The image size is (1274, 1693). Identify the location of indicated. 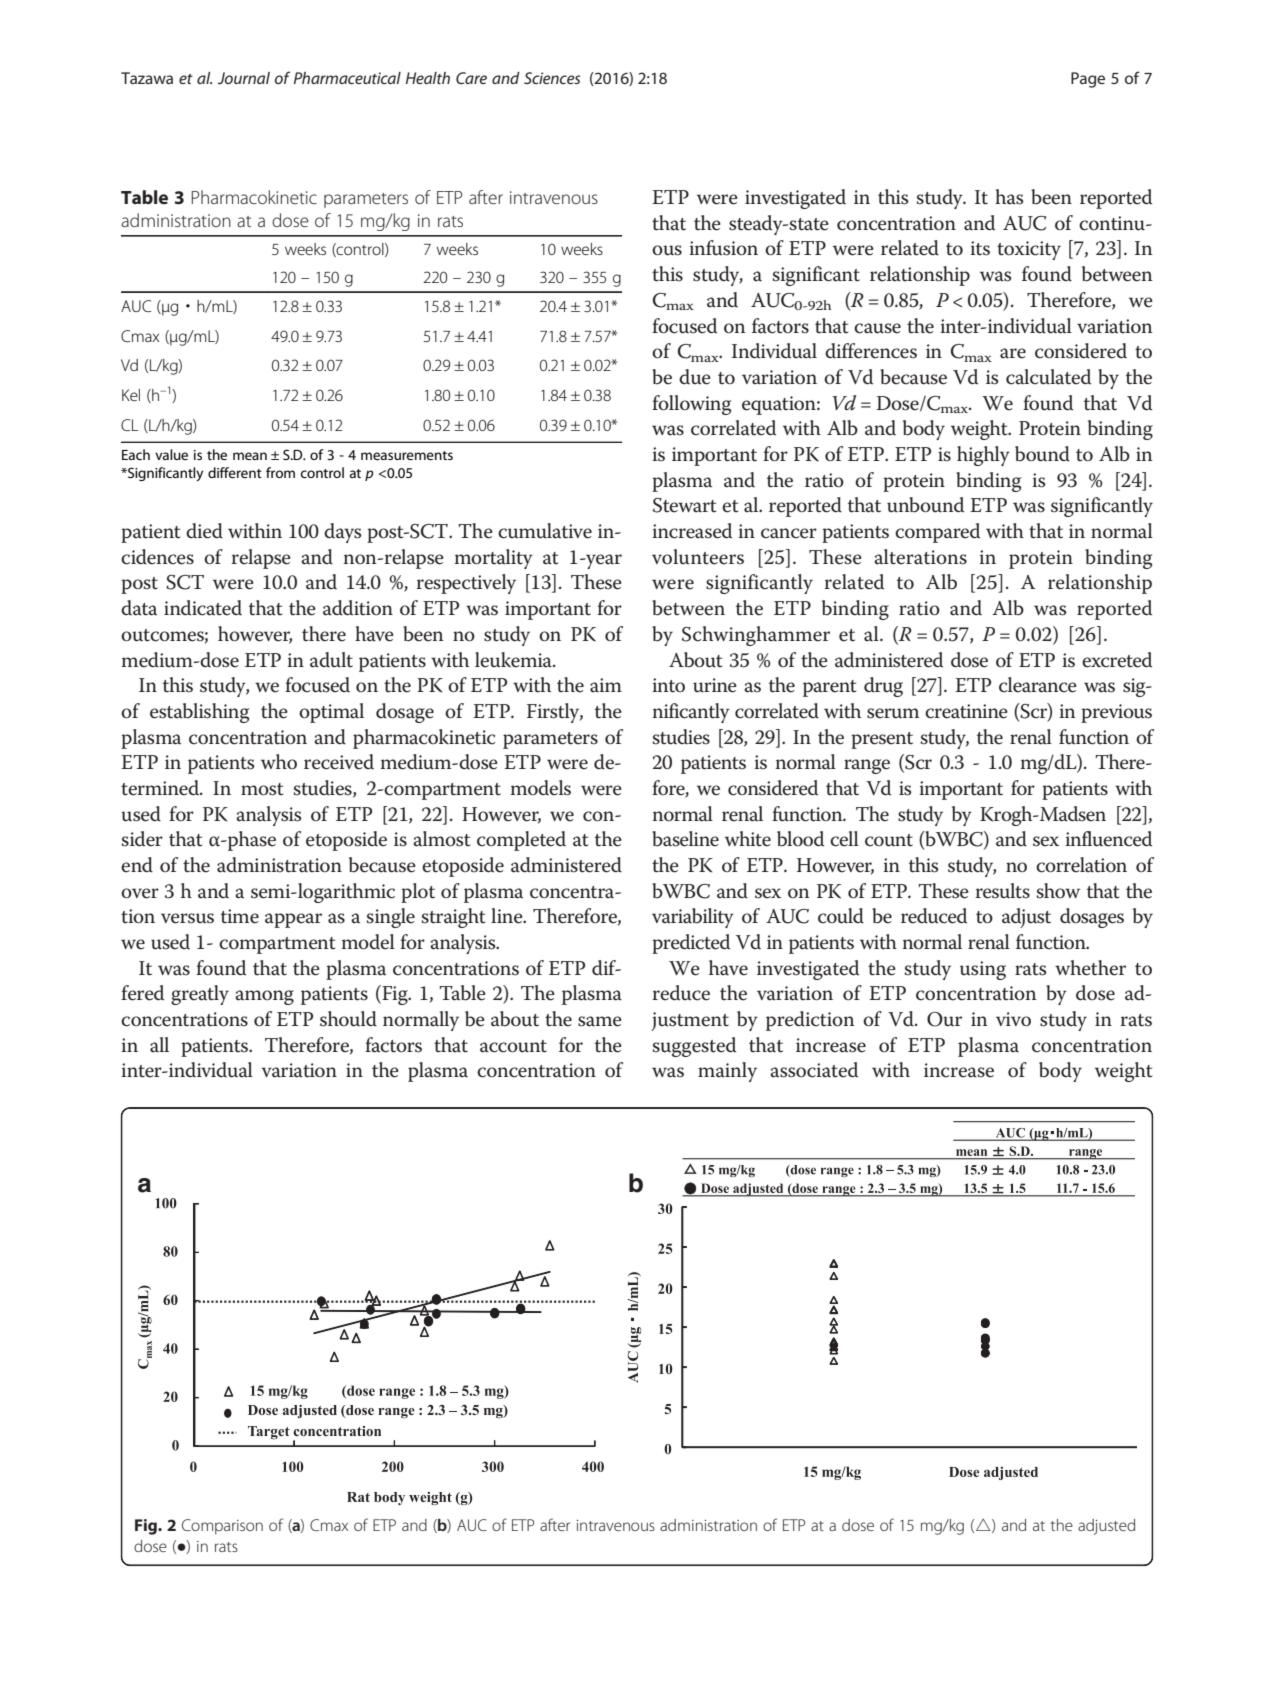
(203, 608).
